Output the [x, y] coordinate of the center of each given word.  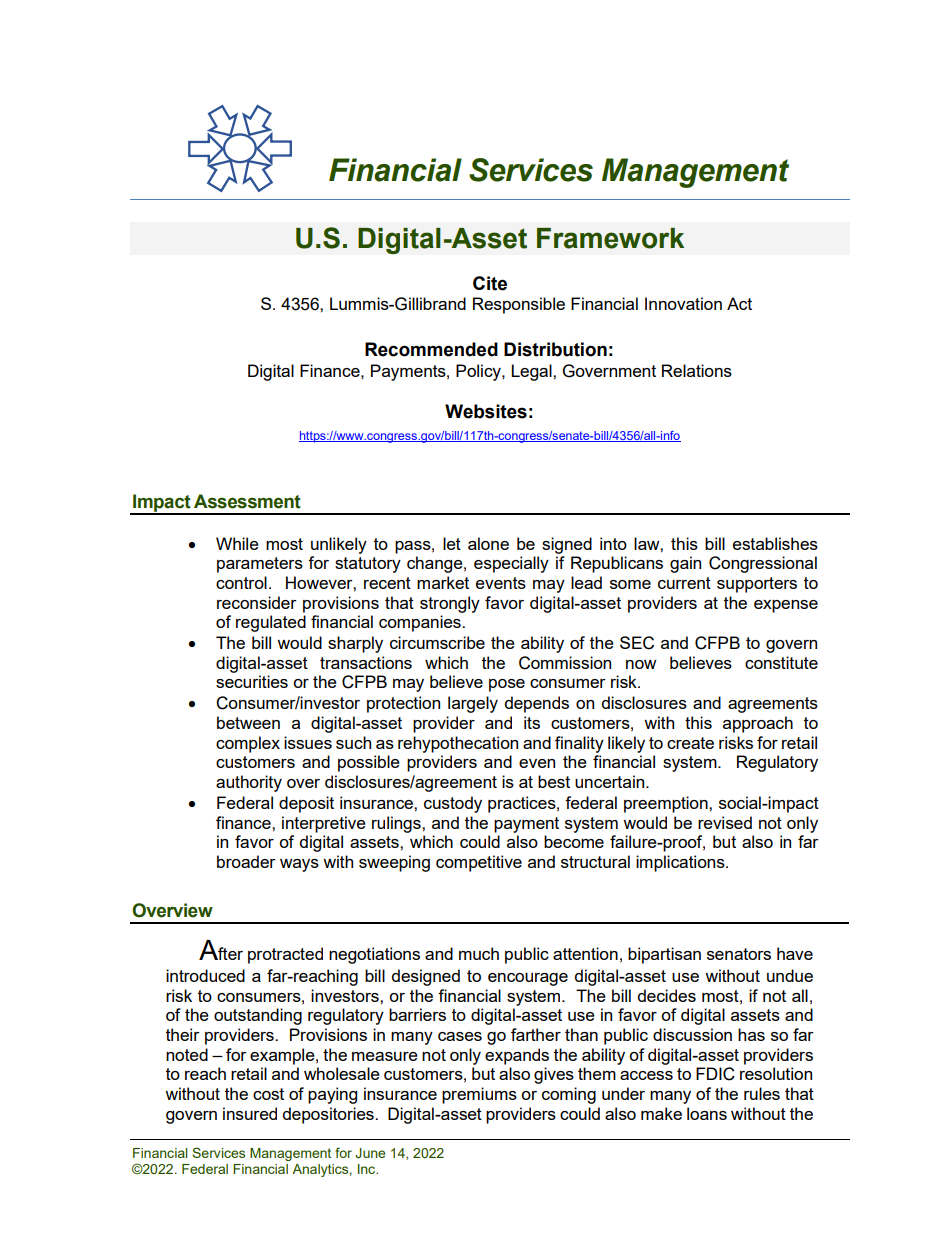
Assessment [247, 501]
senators [739, 954]
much [479, 953]
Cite [490, 283]
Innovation [683, 303]
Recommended [431, 349]
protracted [285, 955]
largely [473, 704]
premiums [479, 1095]
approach [758, 724]
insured [250, 1113]
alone [488, 543]
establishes [775, 543]
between [248, 722]
